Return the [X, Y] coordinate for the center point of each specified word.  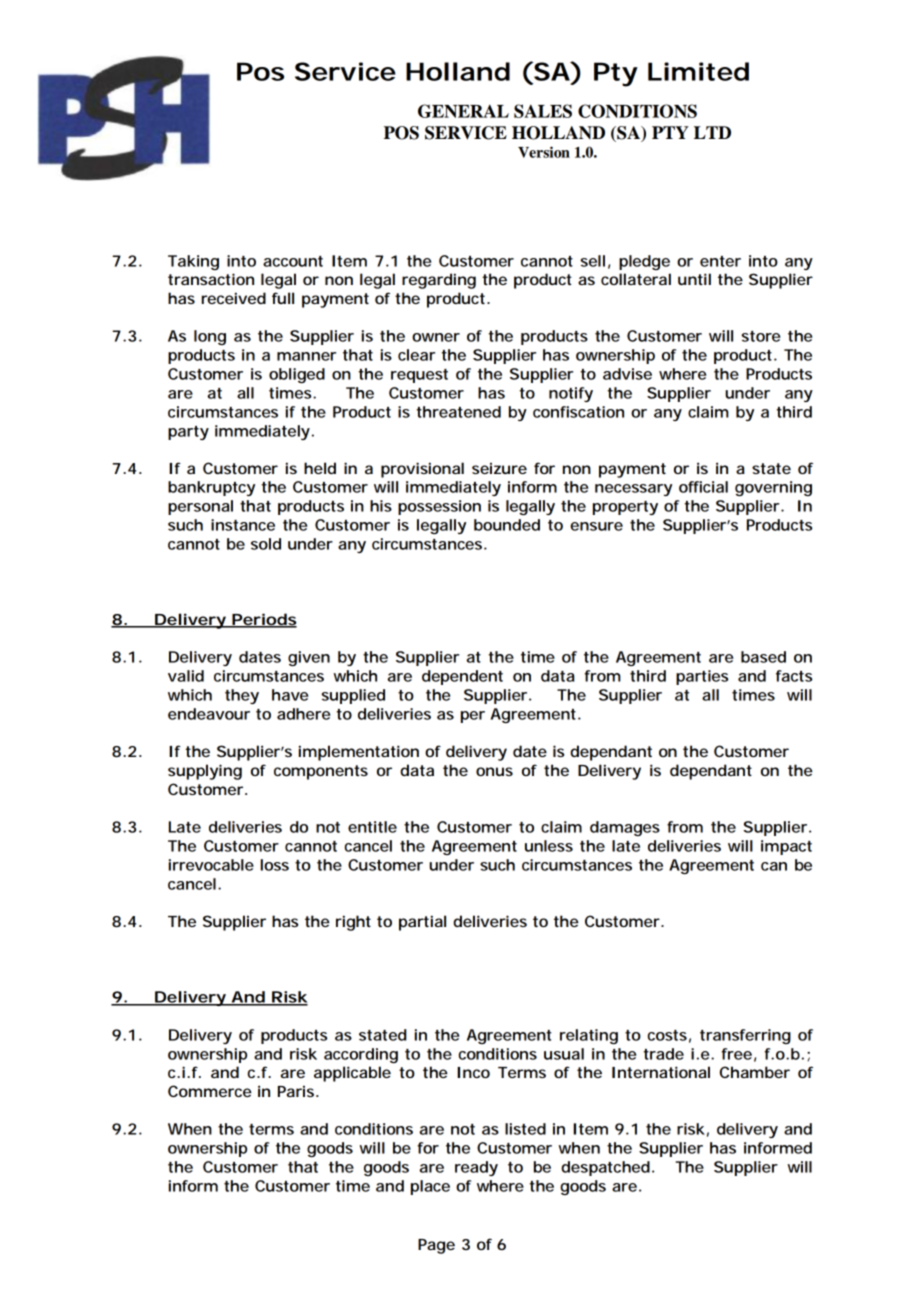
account [293, 261]
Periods [263, 620]
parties [702, 677]
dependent [462, 677]
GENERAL [463, 111]
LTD [712, 132]
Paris [298, 1091]
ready [476, 1168]
